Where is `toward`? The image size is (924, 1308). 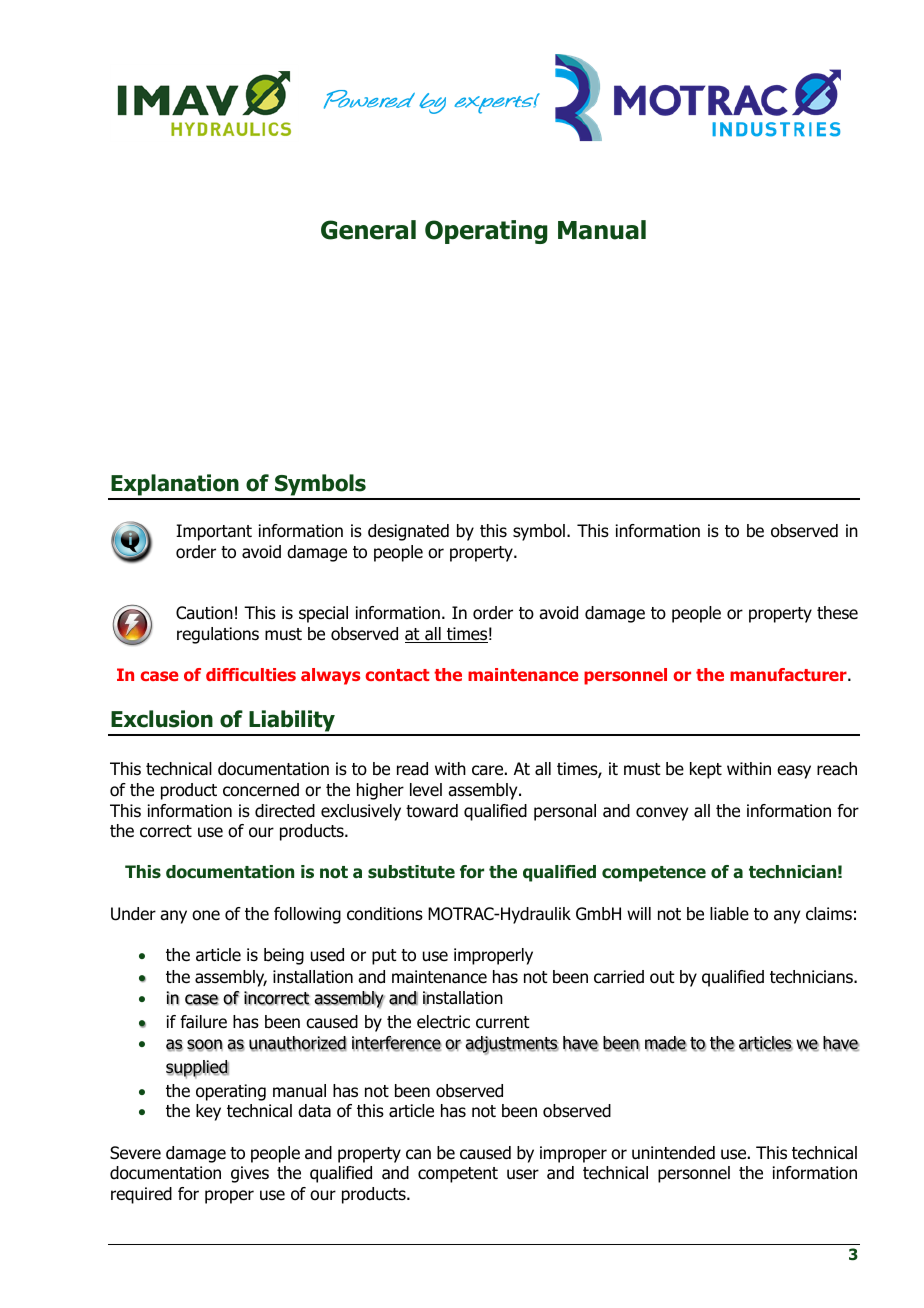
toward is located at coordinates (432, 811).
